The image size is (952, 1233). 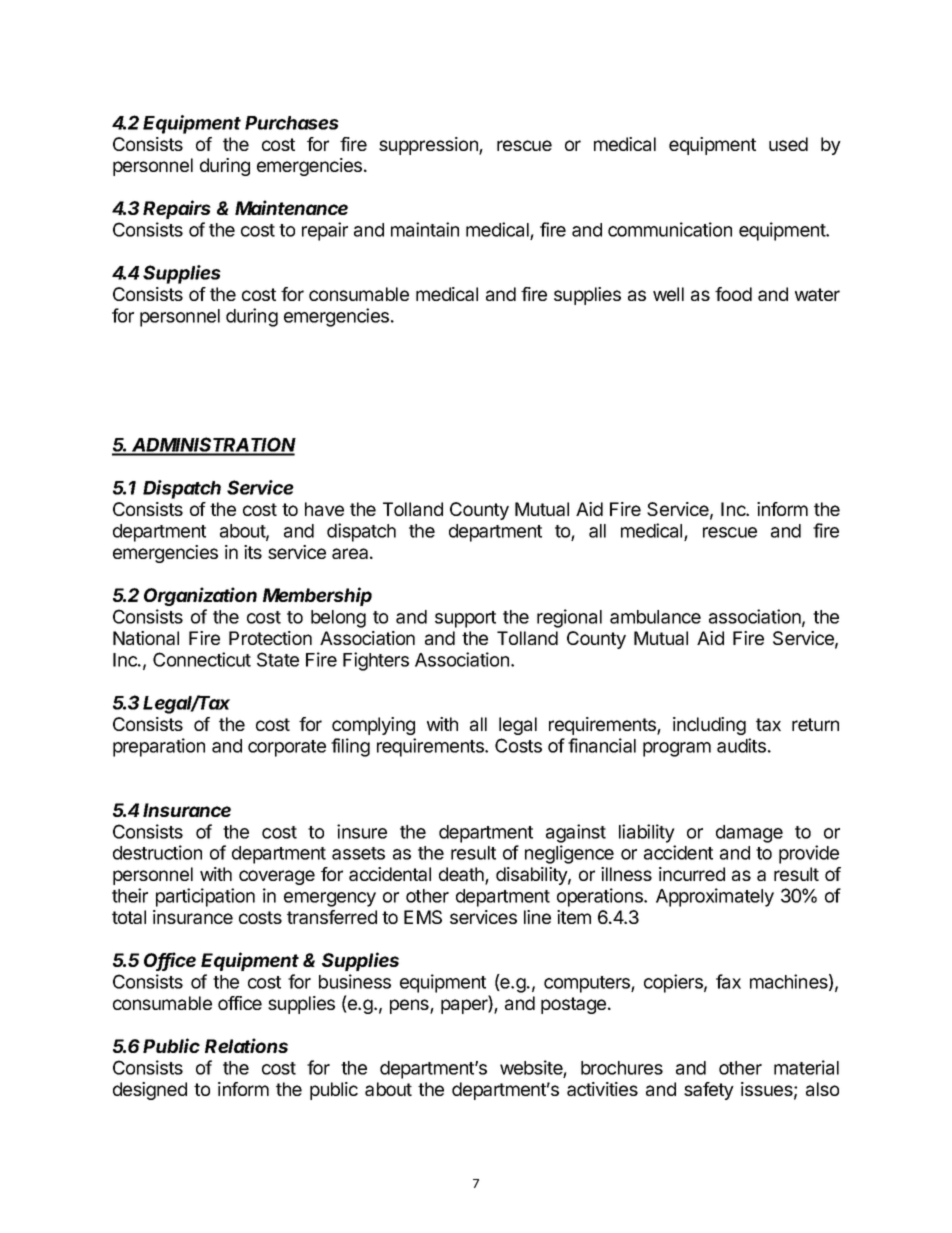 What do you see at coordinates (200, 596) in the page?
I see `Organization` at bounding box center [200, 596].
